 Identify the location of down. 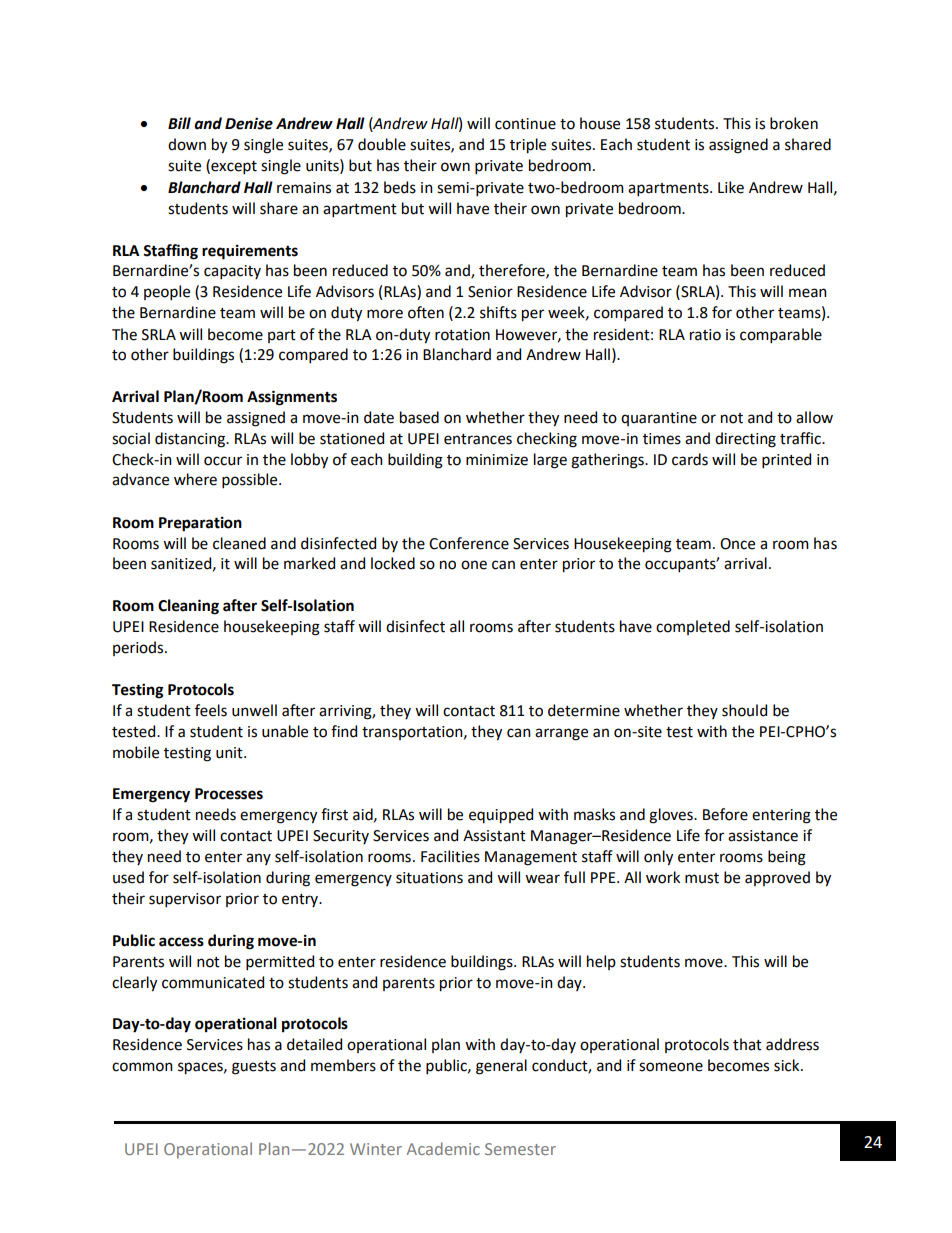
(187, 144).
